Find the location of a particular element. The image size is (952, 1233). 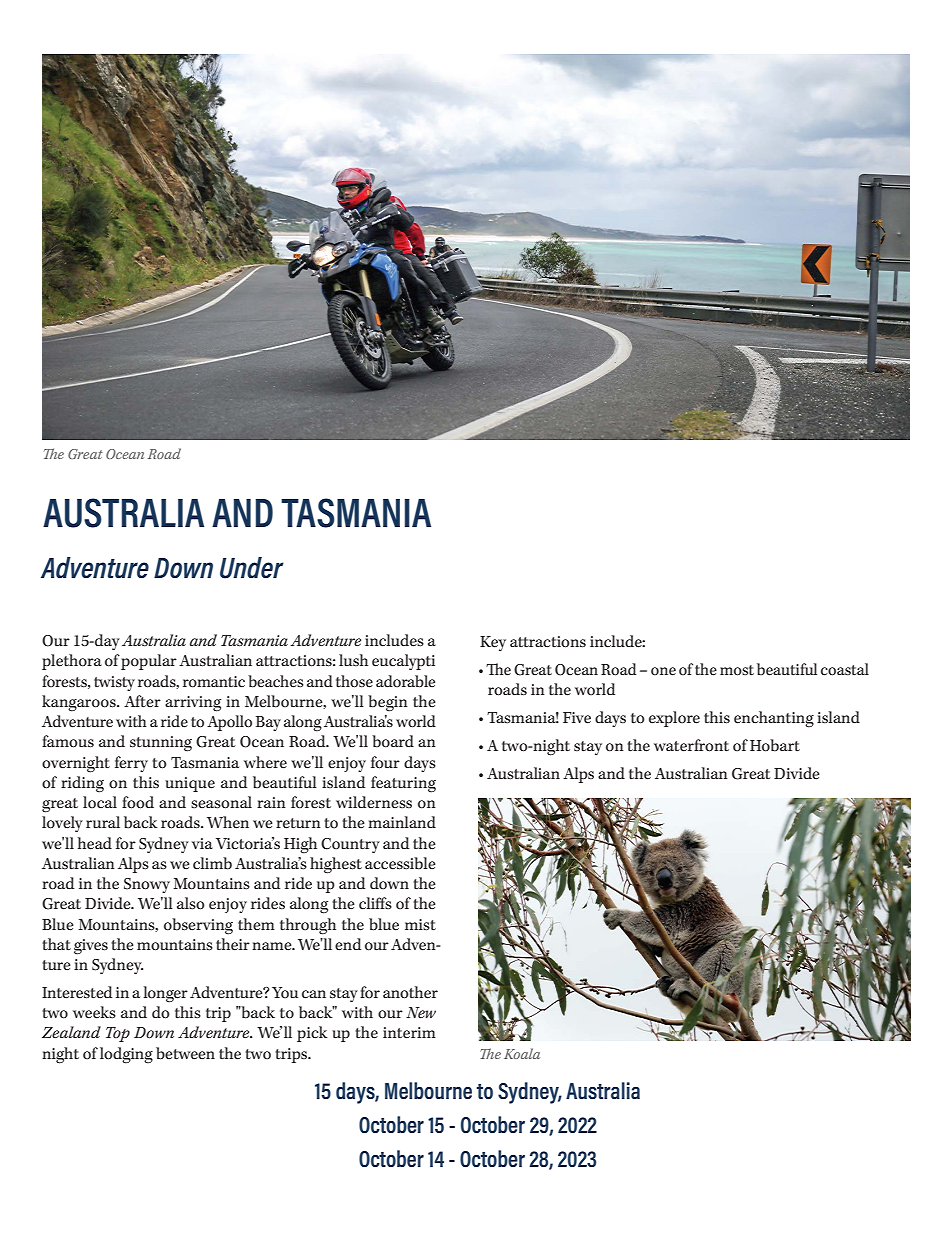

food is located at coordinates (138, 802).
